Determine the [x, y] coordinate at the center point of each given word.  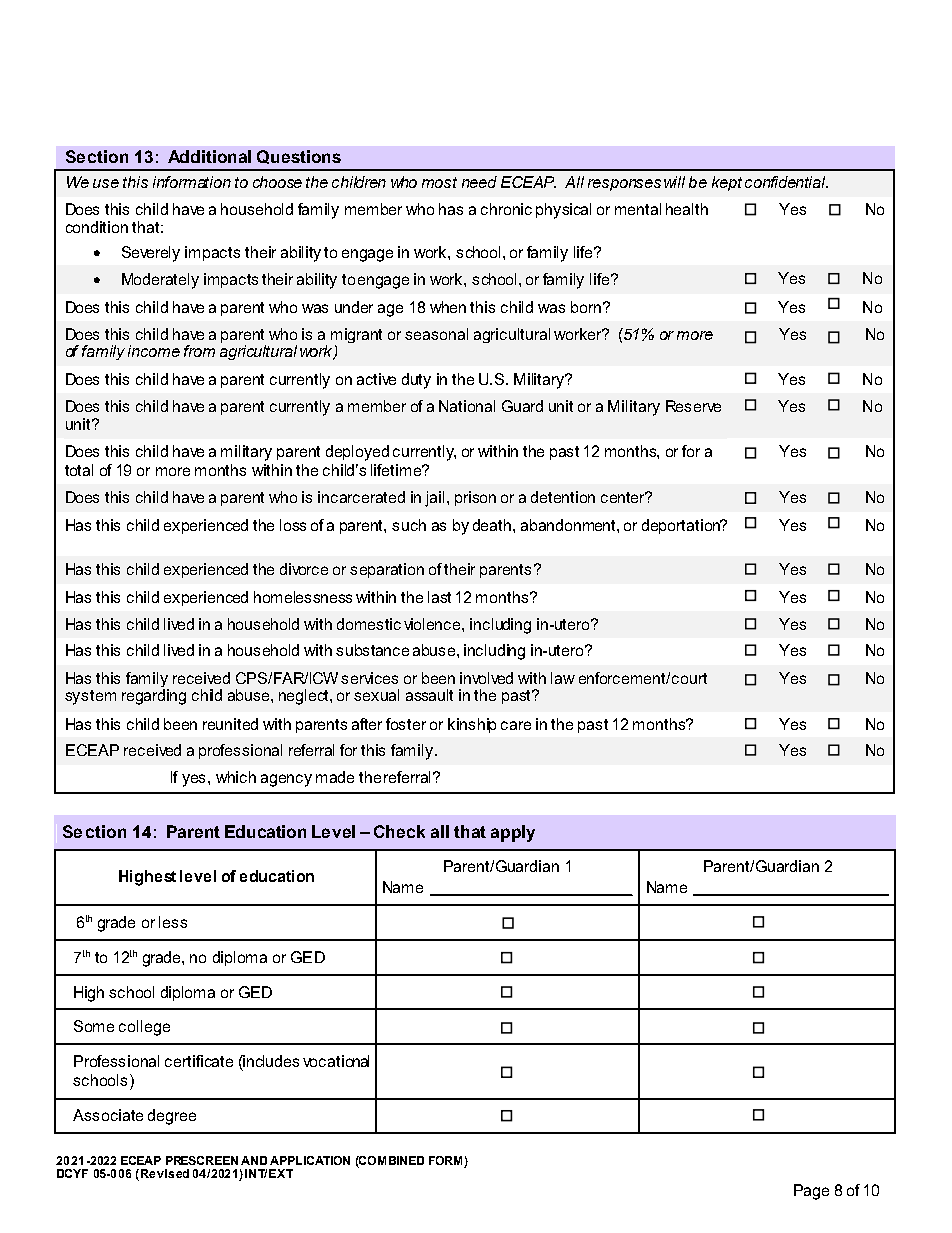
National [467, 406]
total [79, 470]
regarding [154, 697]
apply [513, 833]
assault [429, 695]
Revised [163, 1175]
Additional [209, 156]
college [144, 1028]
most [439, 182]
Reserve [693, 406]
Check [399, 831]
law [563, 678]
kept [727, 183]
